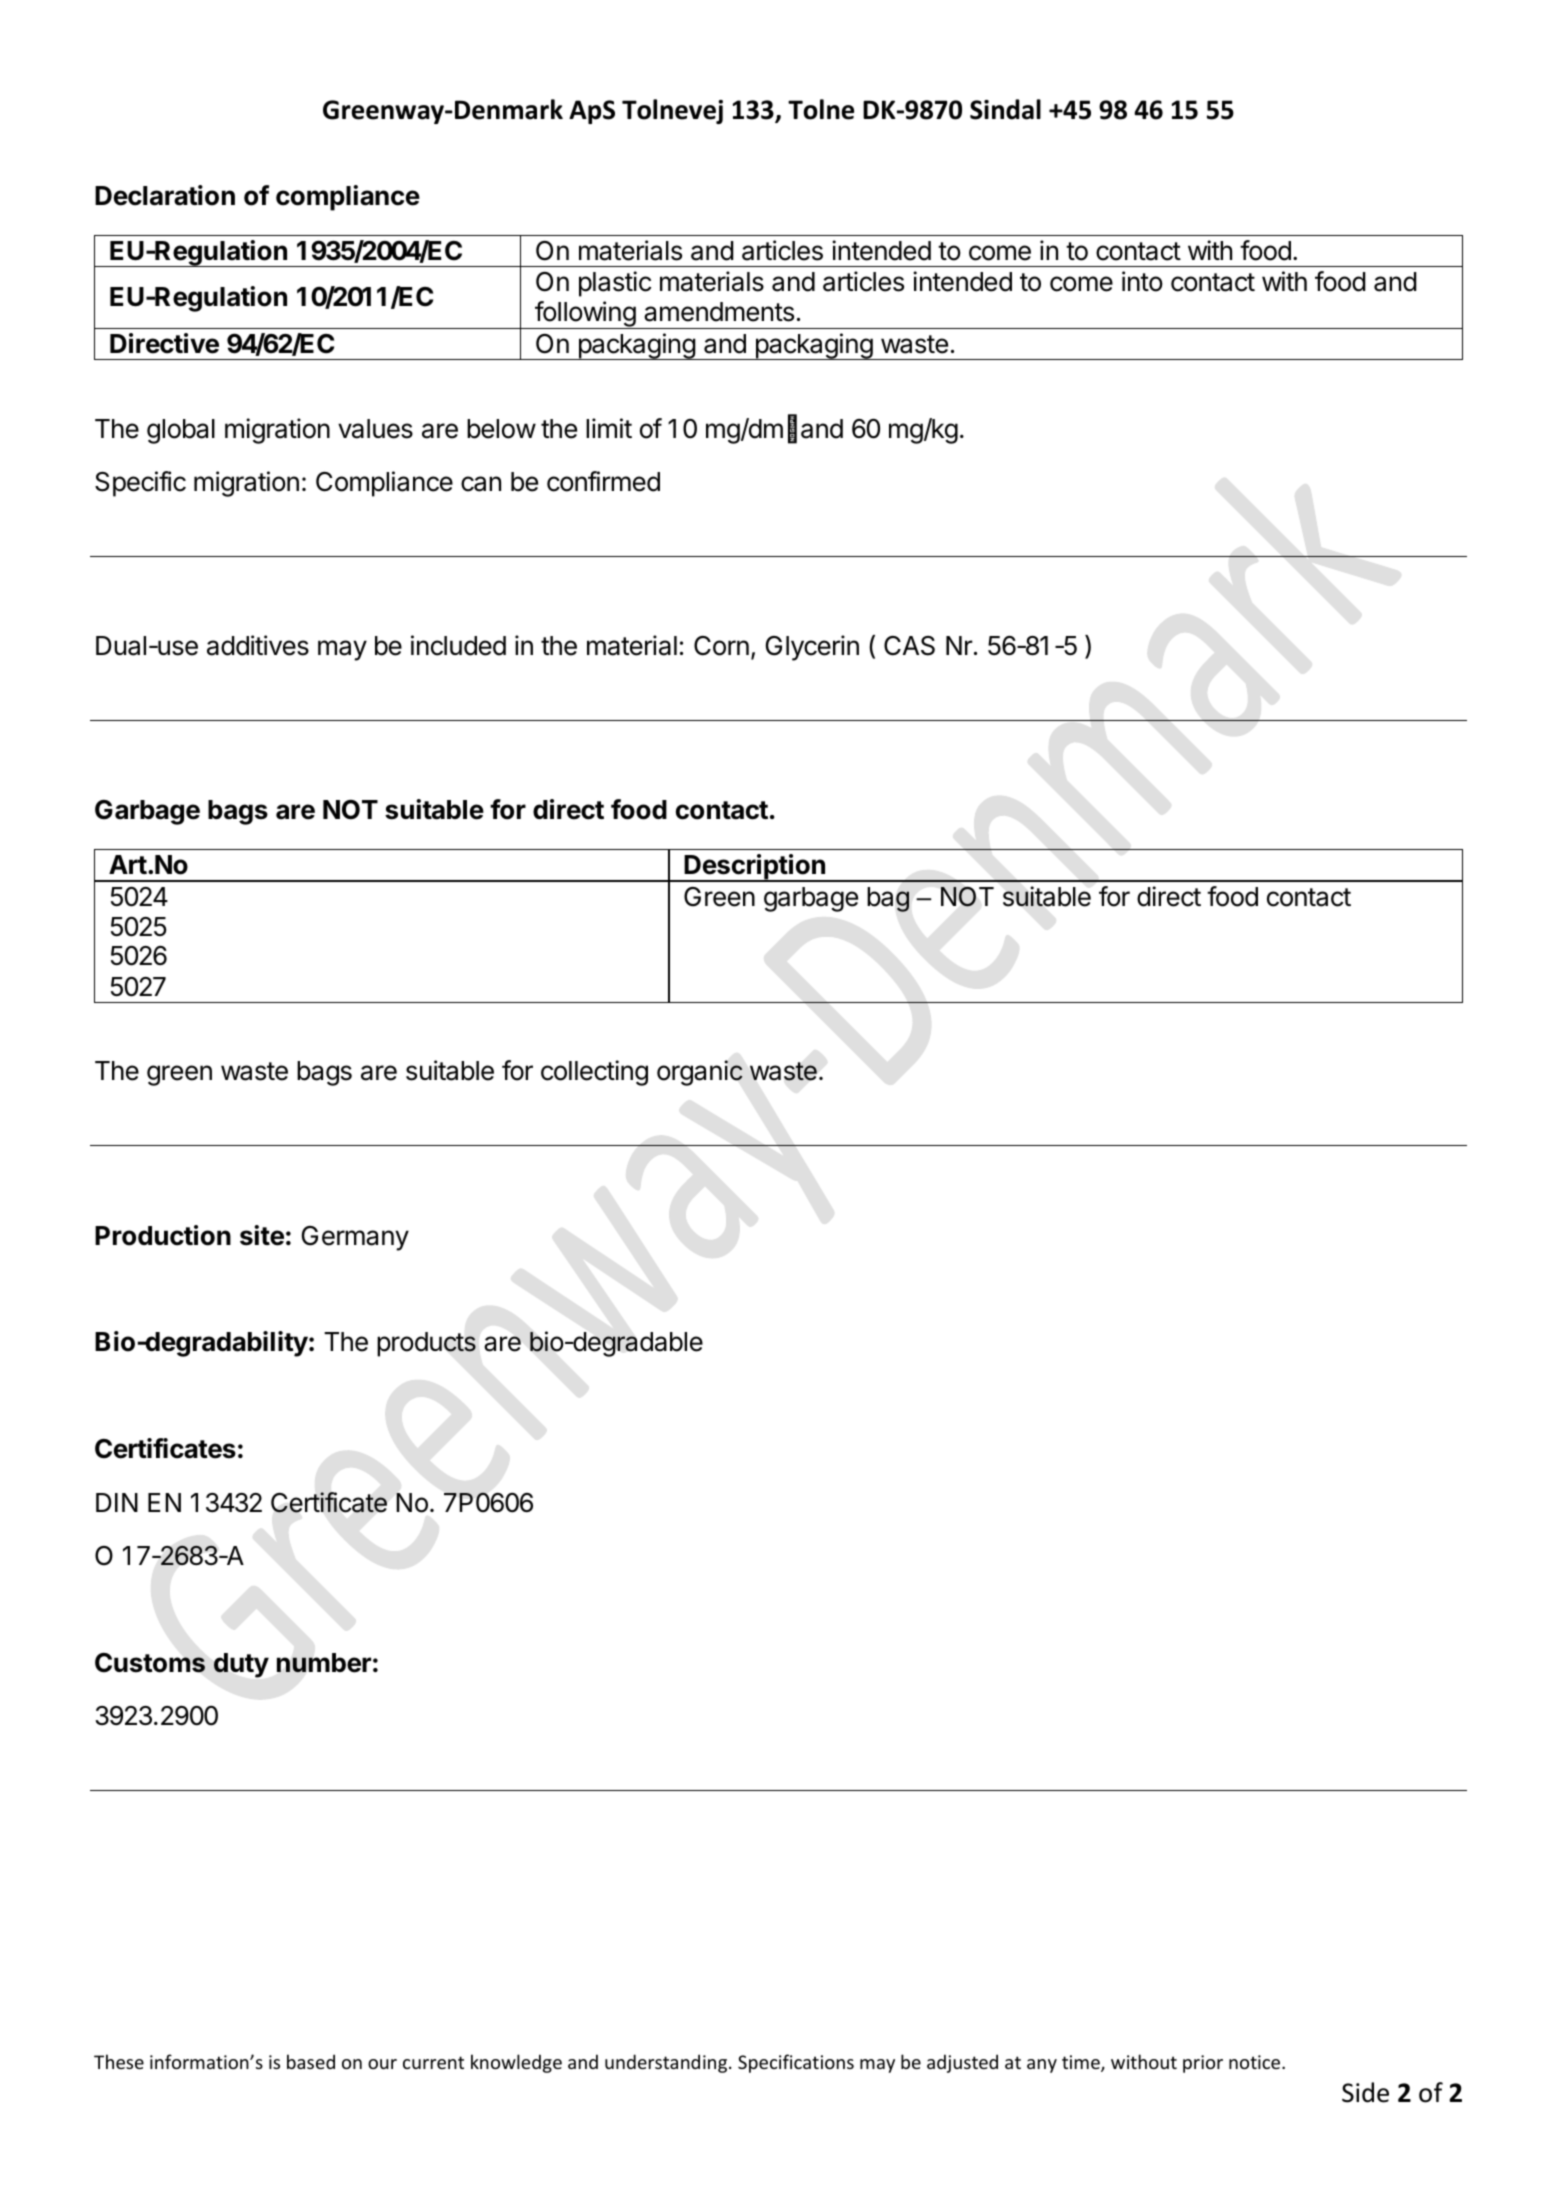 This screenshot has height=2203, width=1557. Describe the element at coordinates (426, 1344) in the screenshot. I see `products` at that location.
